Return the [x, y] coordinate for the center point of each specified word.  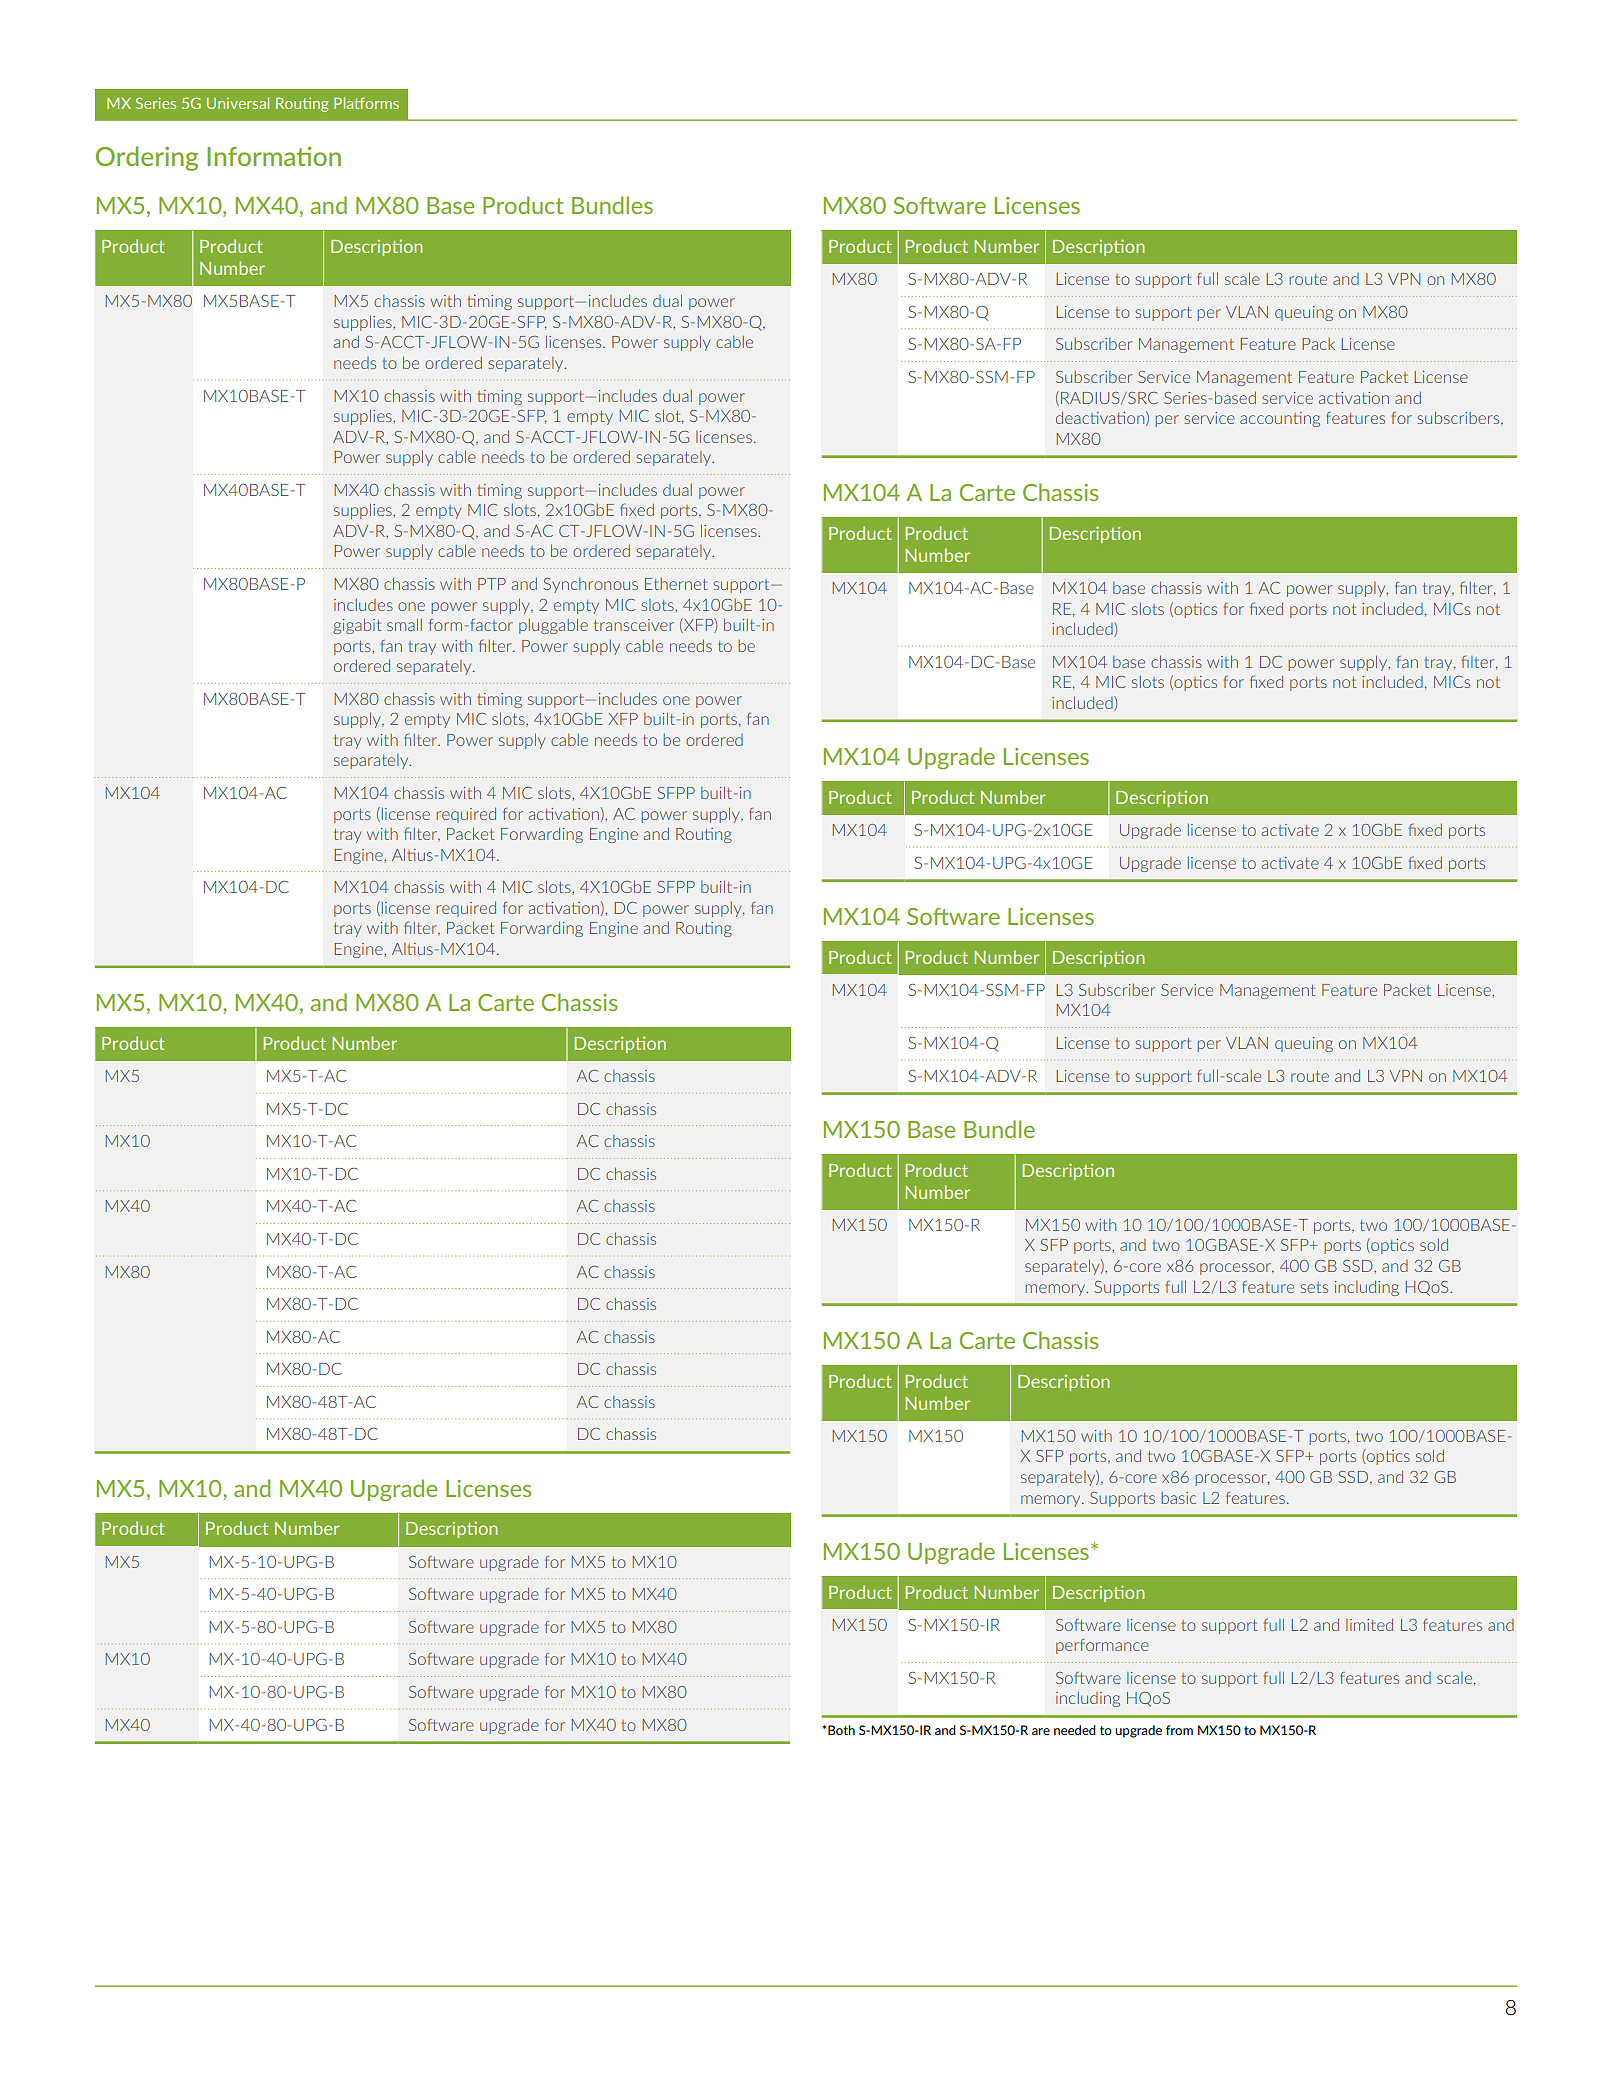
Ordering [147, 158]
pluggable [553, 626]
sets [1314, 1287]
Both [840, 1730]
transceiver [634, 625]
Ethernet [676, 584]
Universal [238, 103]
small [404, 624]
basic [1178, 1498]
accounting [1280, 419]
